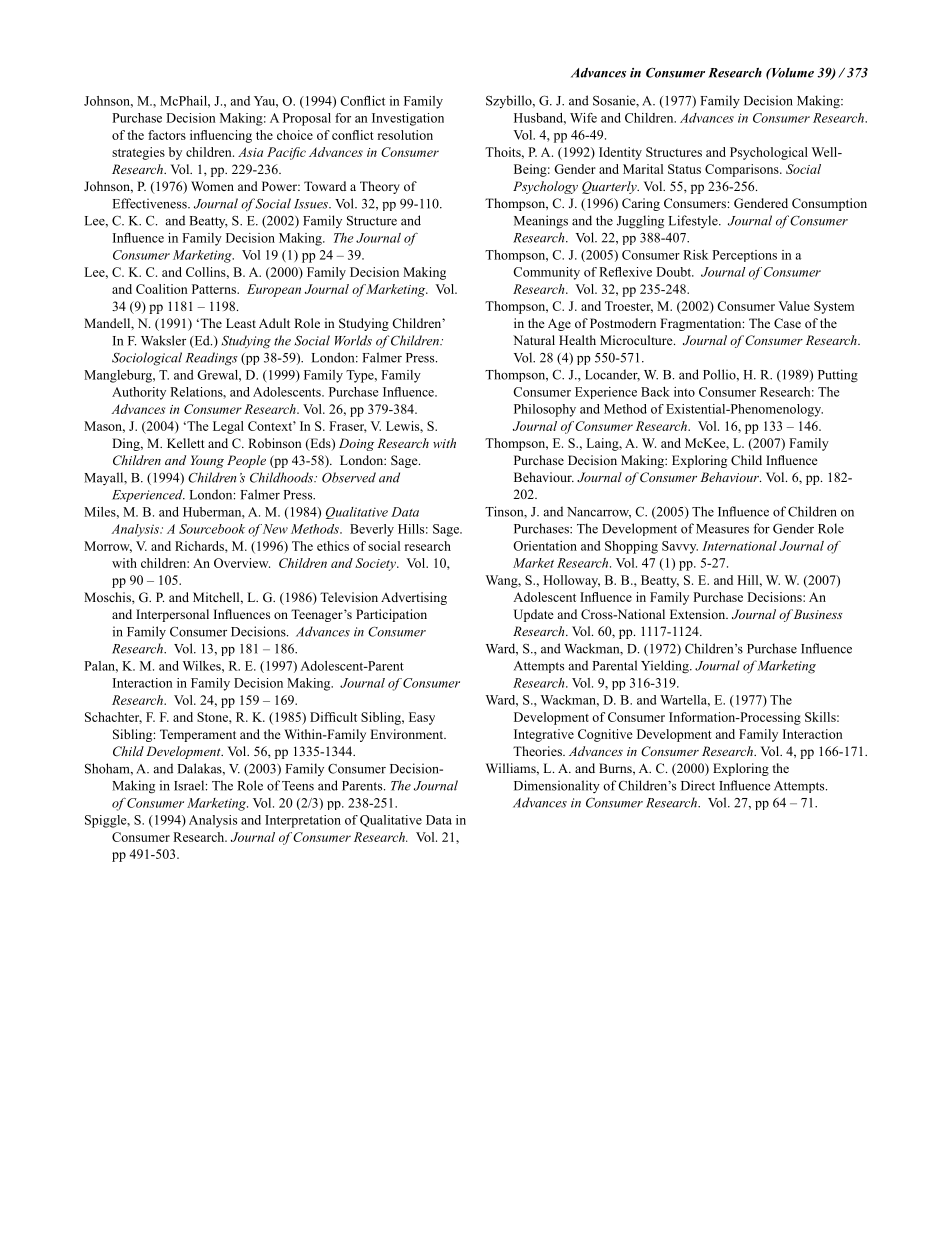 Image resolution: width=952 pixels, height=1233 pixels. I want to click on Philosophy, so click(545, 410).
